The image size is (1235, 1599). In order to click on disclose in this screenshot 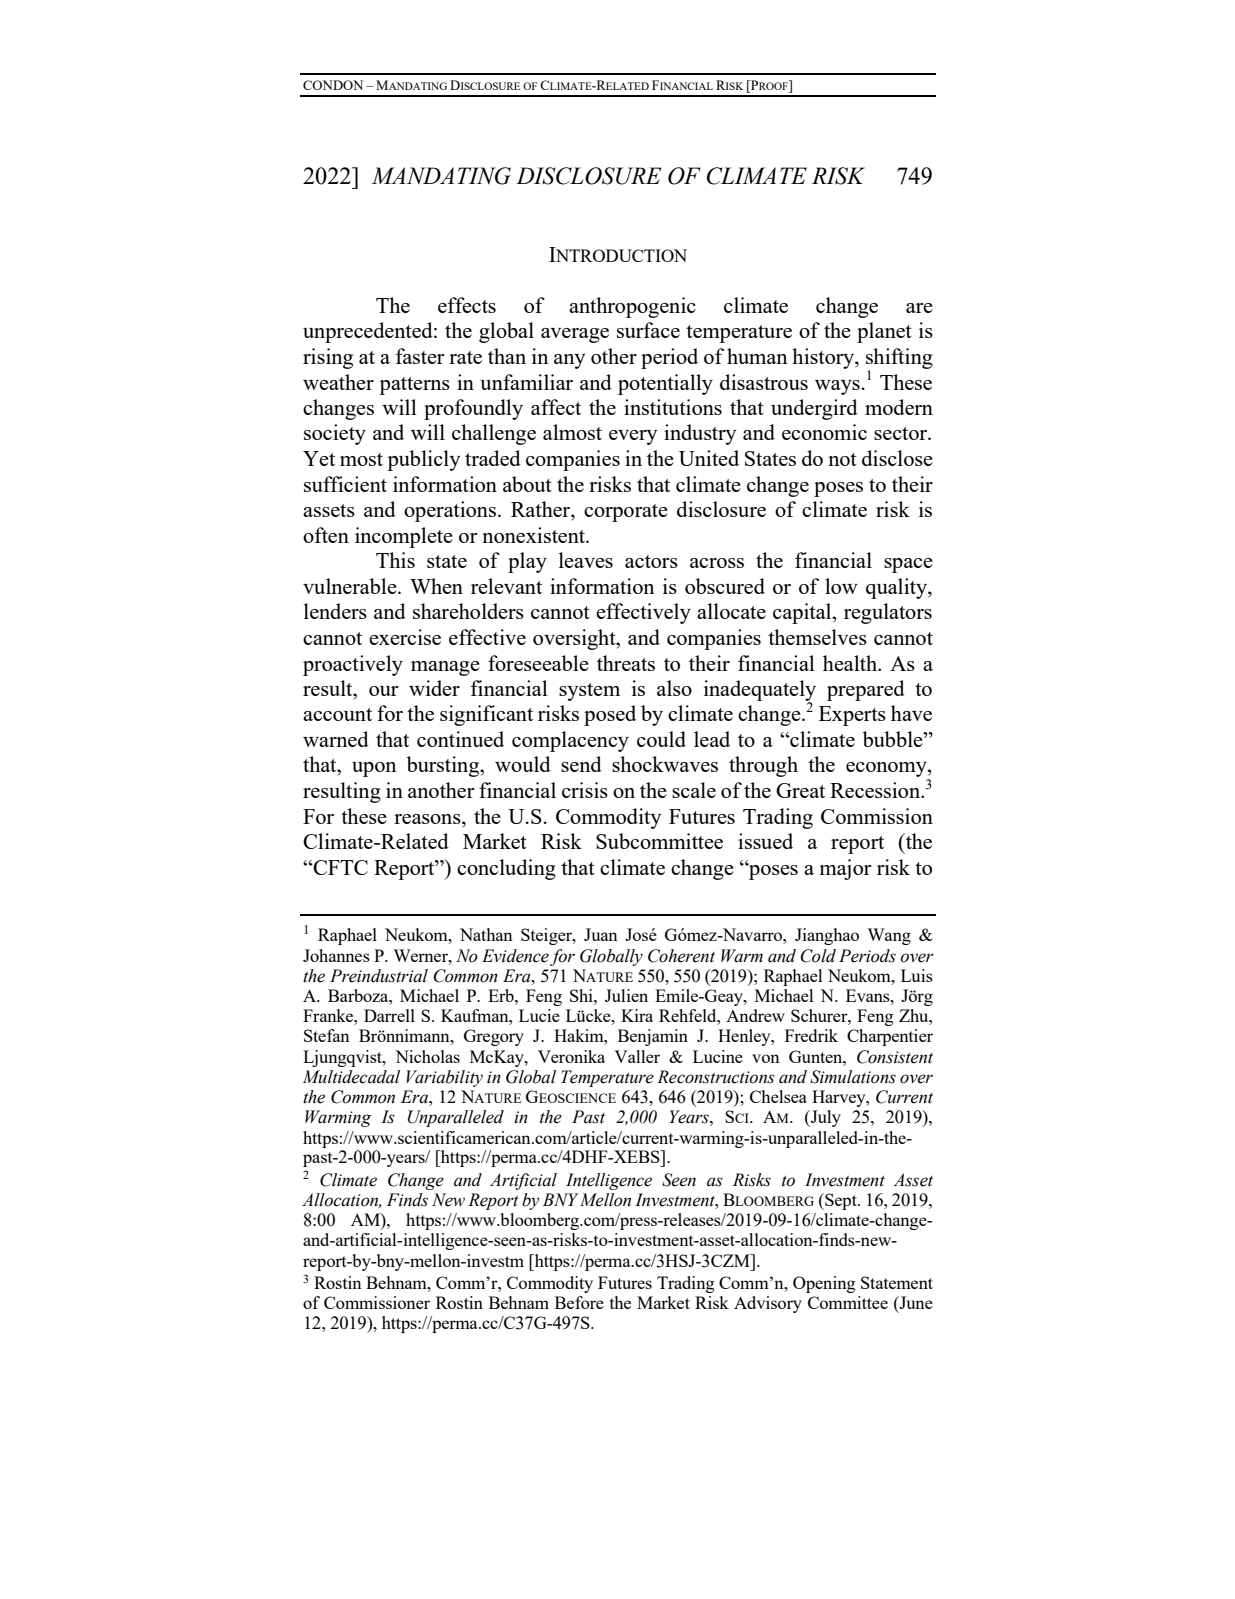, I will do `click(897, 458)`.
